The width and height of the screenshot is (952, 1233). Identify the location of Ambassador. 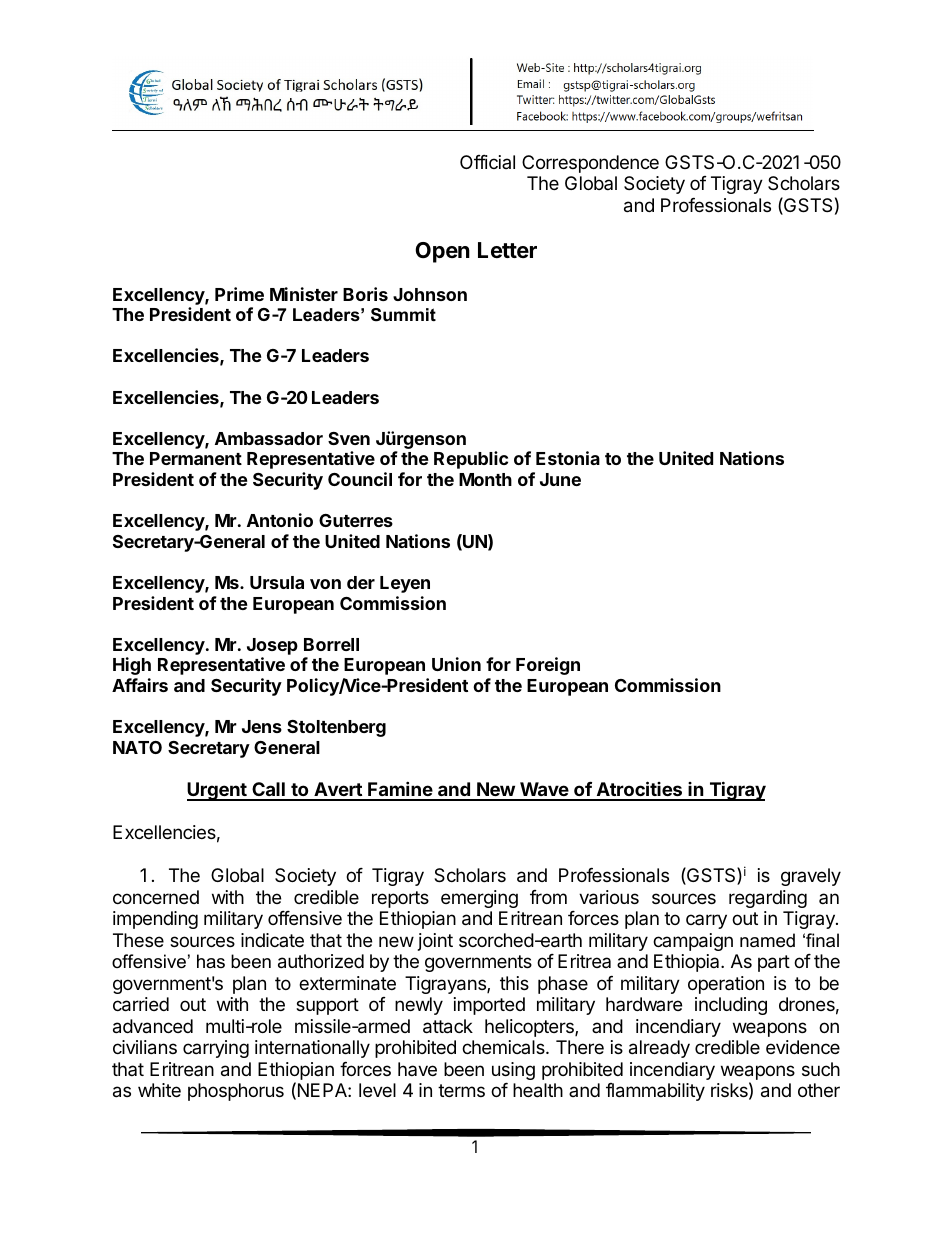
(269, 438).
